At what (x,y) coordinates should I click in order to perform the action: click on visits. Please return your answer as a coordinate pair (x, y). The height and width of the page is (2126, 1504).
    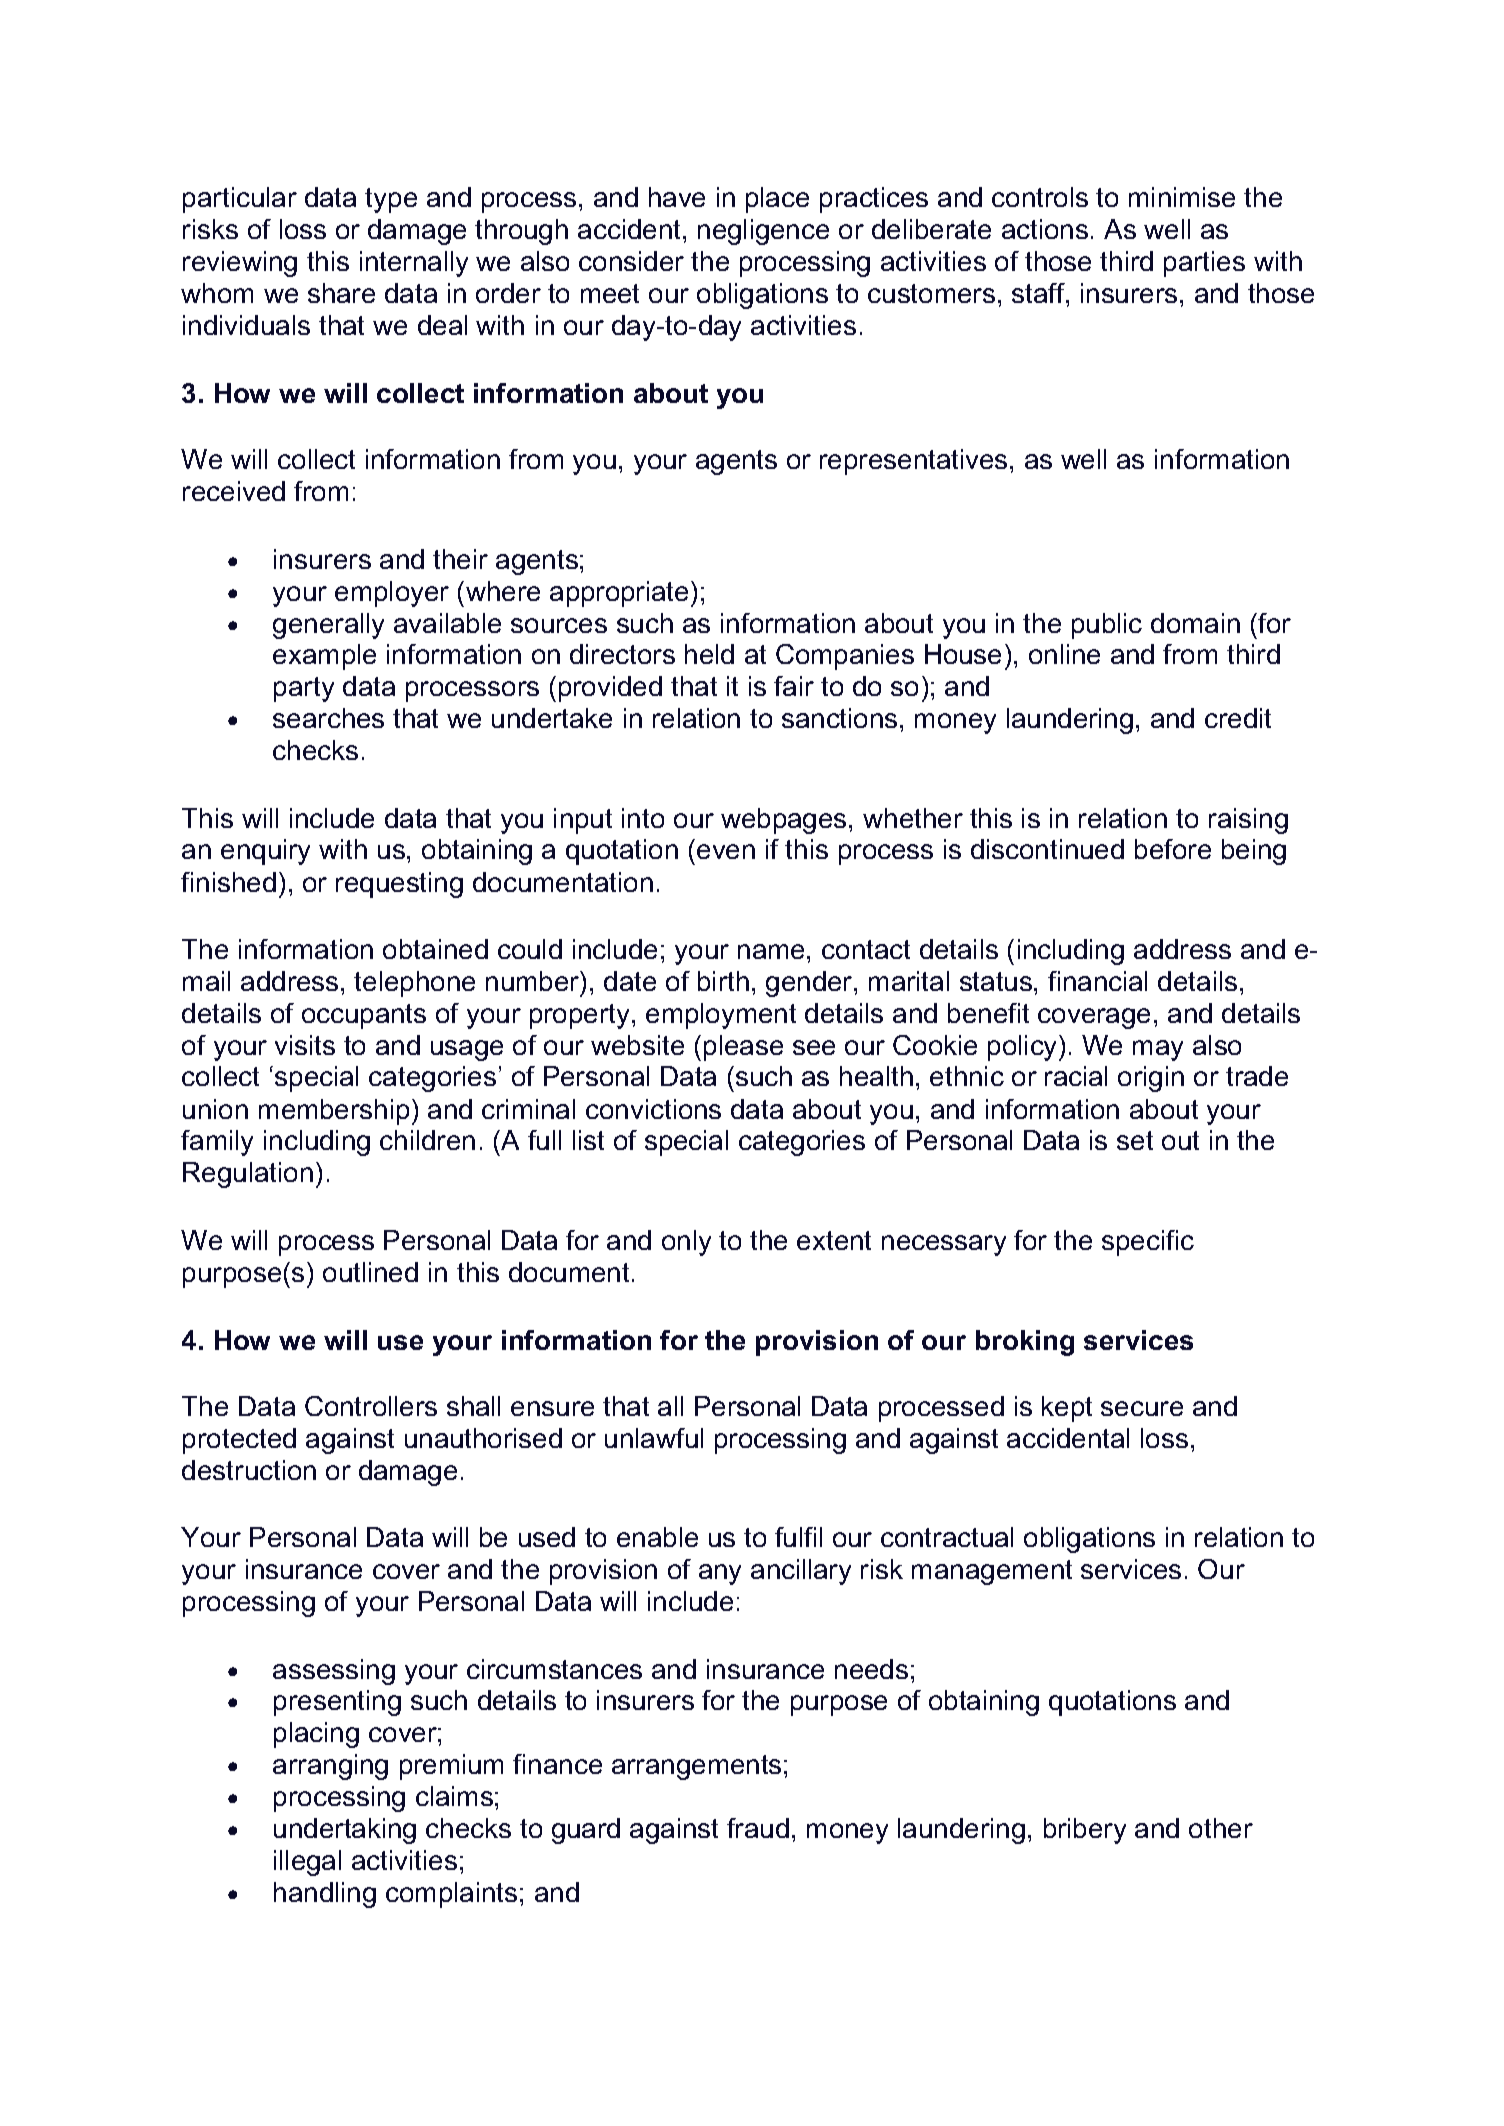
    Looking at the image, I should click on (305, 1045).
